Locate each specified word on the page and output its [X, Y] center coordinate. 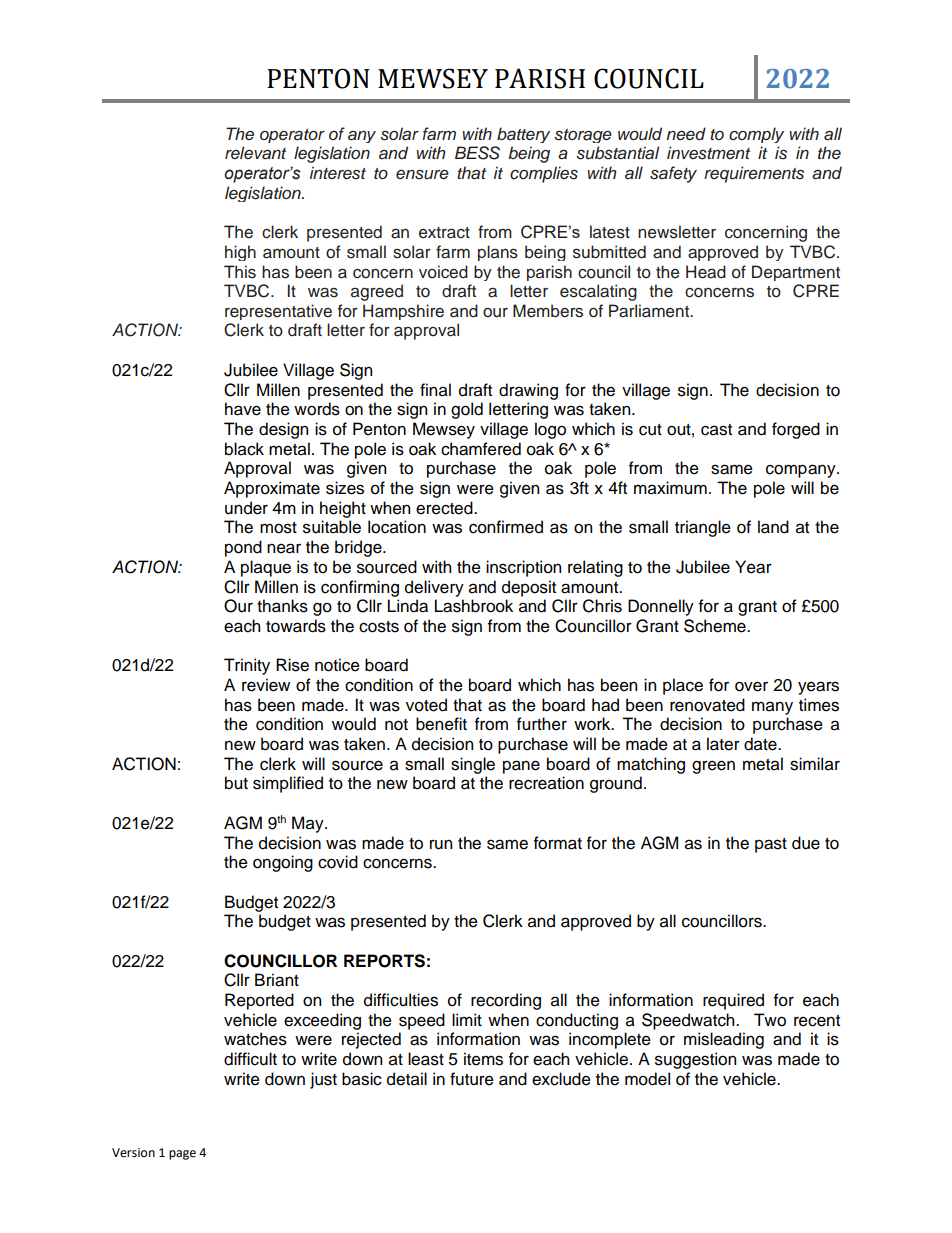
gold [467, 410]
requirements [754, 174]
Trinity [247, 666]
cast [716, 430]
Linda [408, 606]
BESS [477, 153]
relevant [255, 153]
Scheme [716, 626]
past [771, 845]
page [182, 1155]
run [441, 845]
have [243, 409]
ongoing [283, 863]
